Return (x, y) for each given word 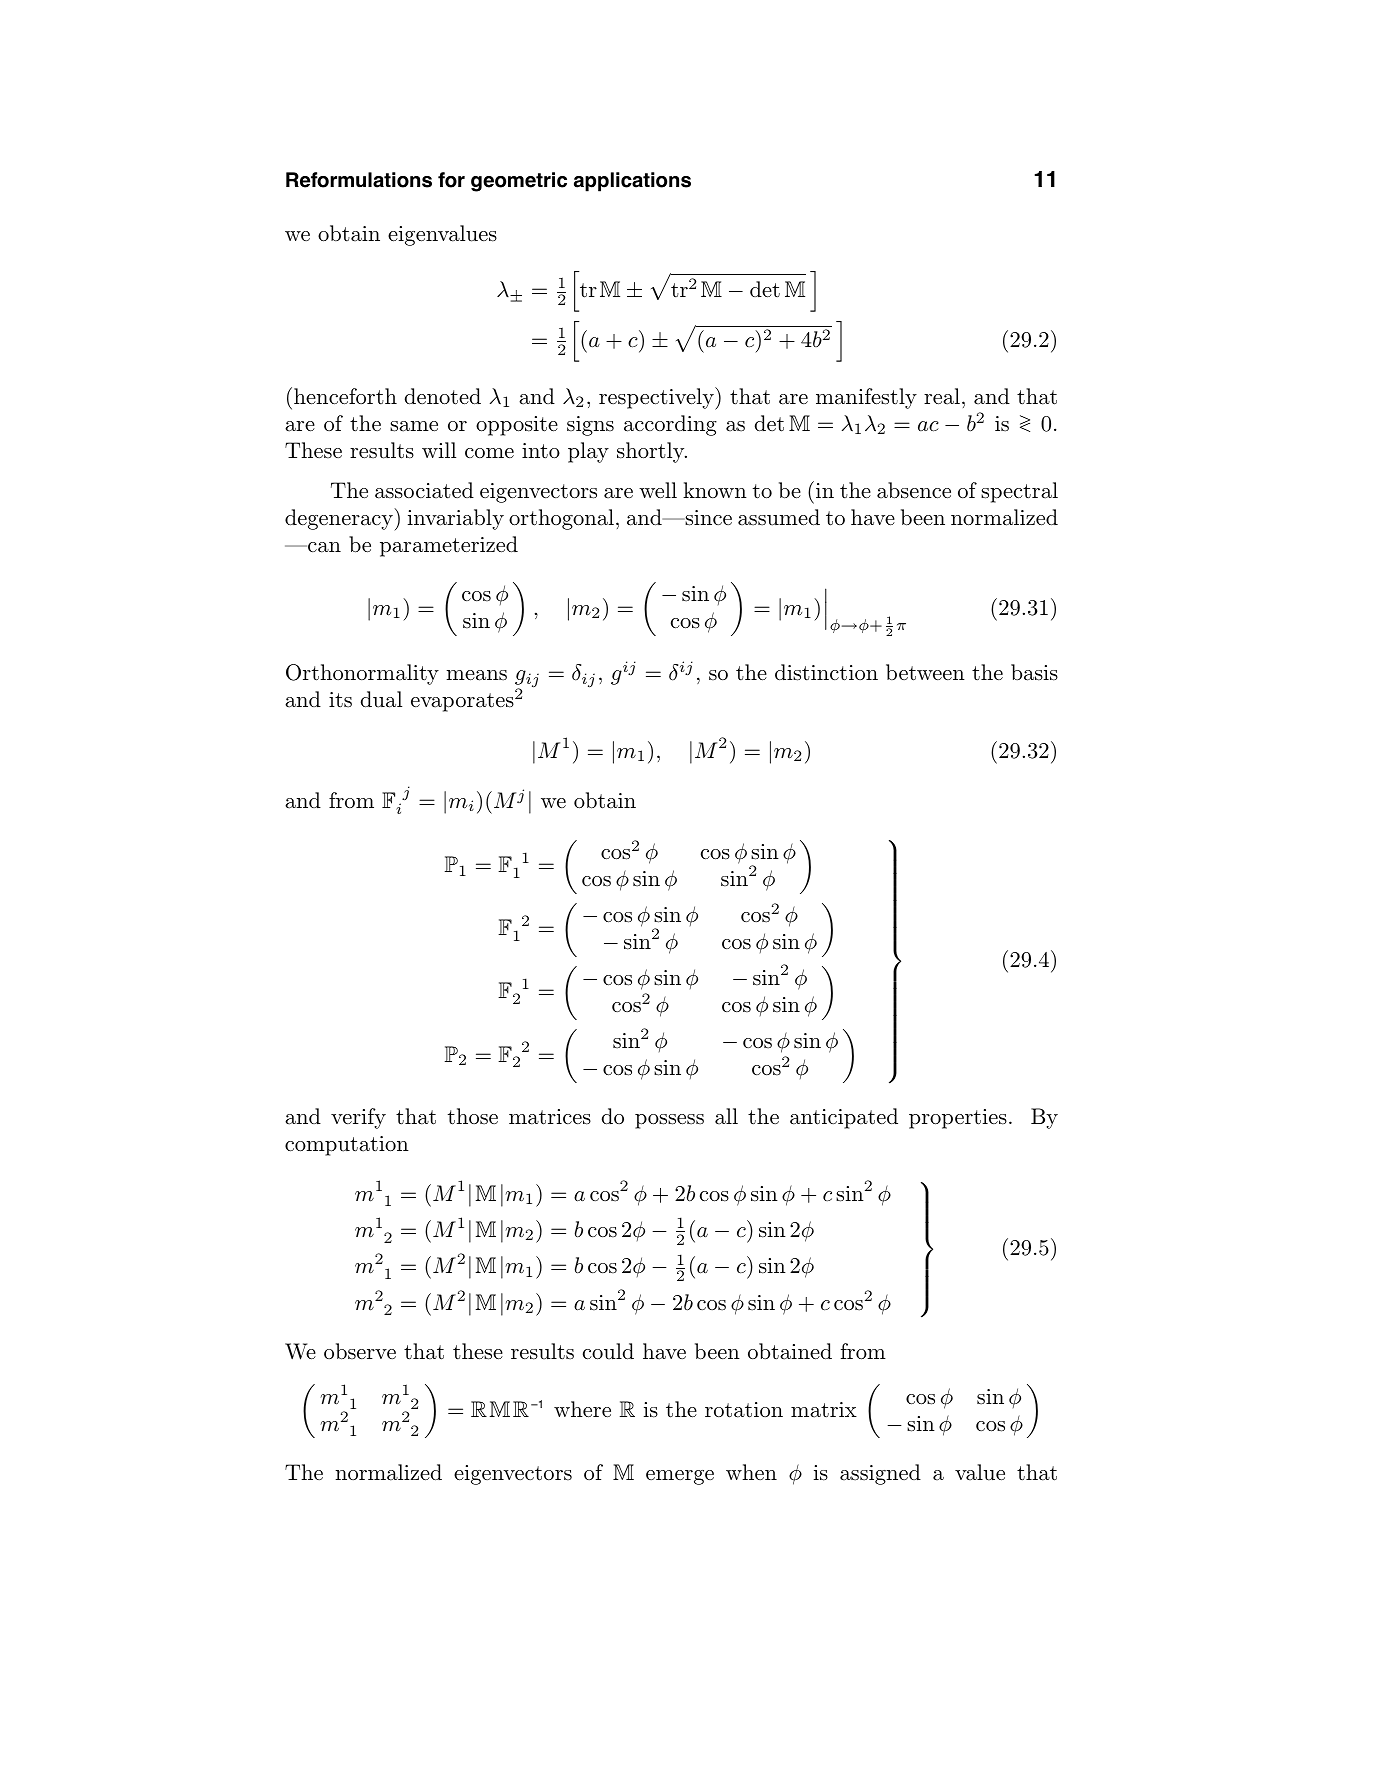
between (925, 672)
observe (360, 1351)
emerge (680, 1477)
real (942, 396)
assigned (880, 1474)
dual (381, 699)
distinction (826, 672)
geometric (519, 182)
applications (632, 182)
